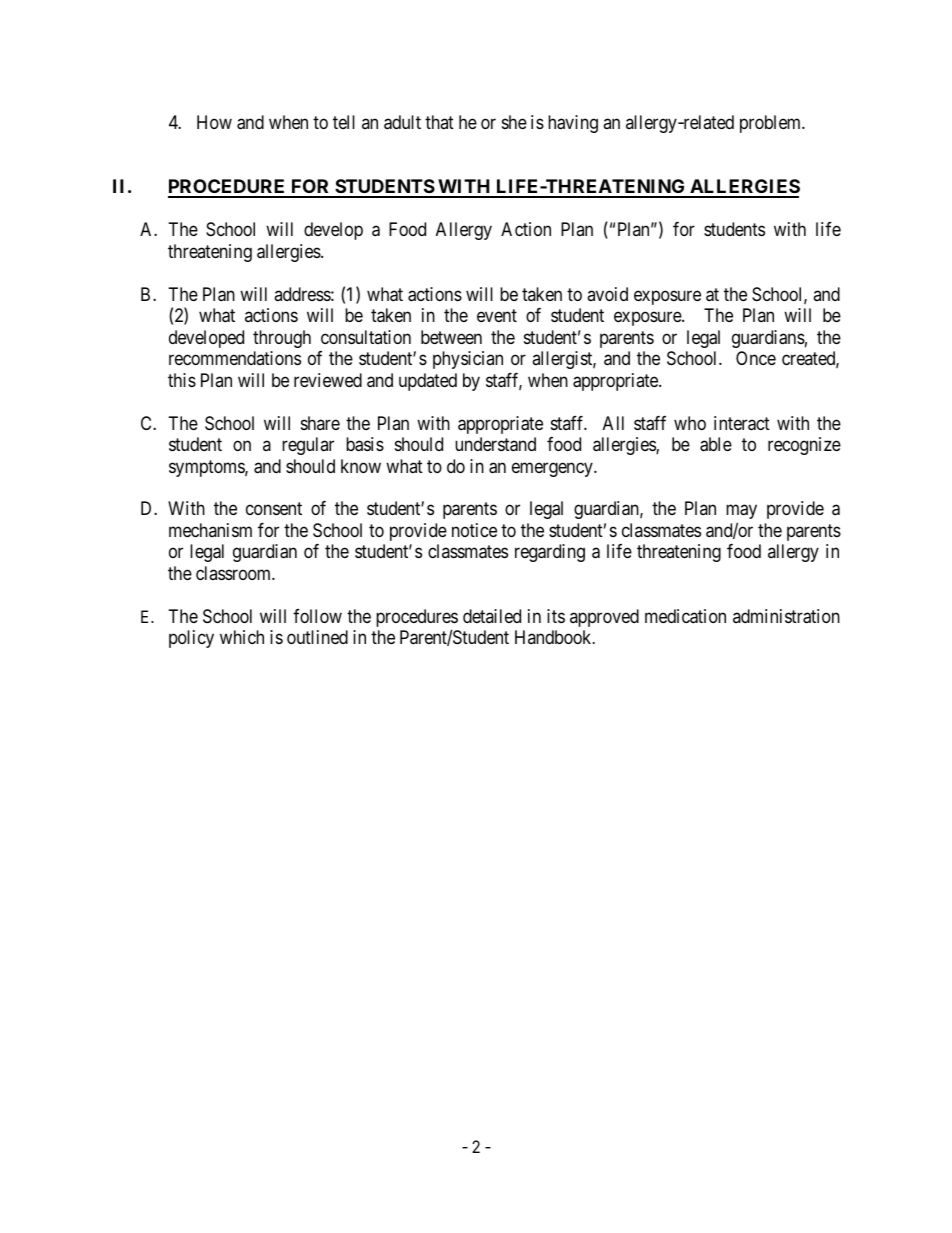  I want to click on avoid, so click(607, 294).
